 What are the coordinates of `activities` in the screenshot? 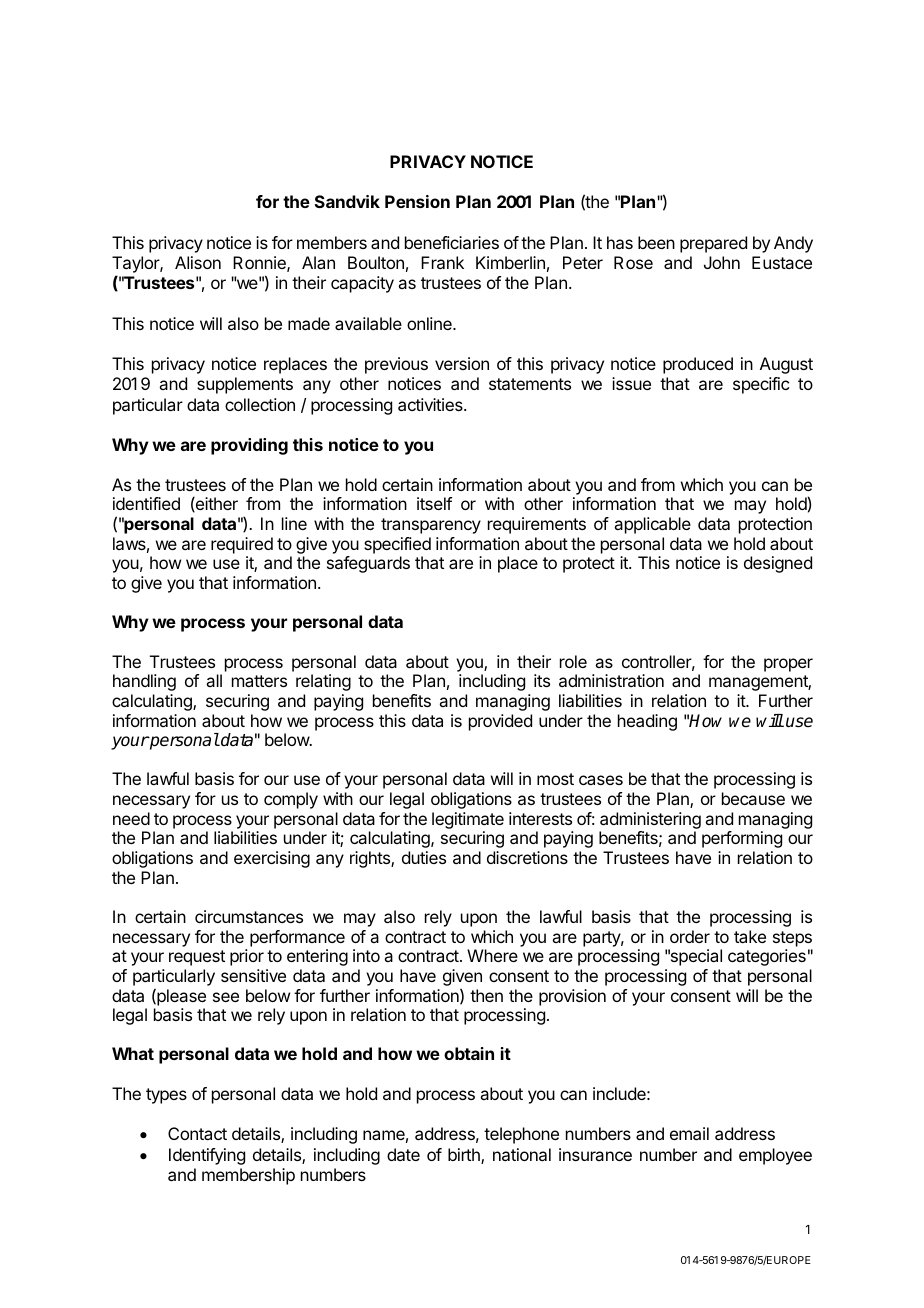 It's located at (431, 404).
